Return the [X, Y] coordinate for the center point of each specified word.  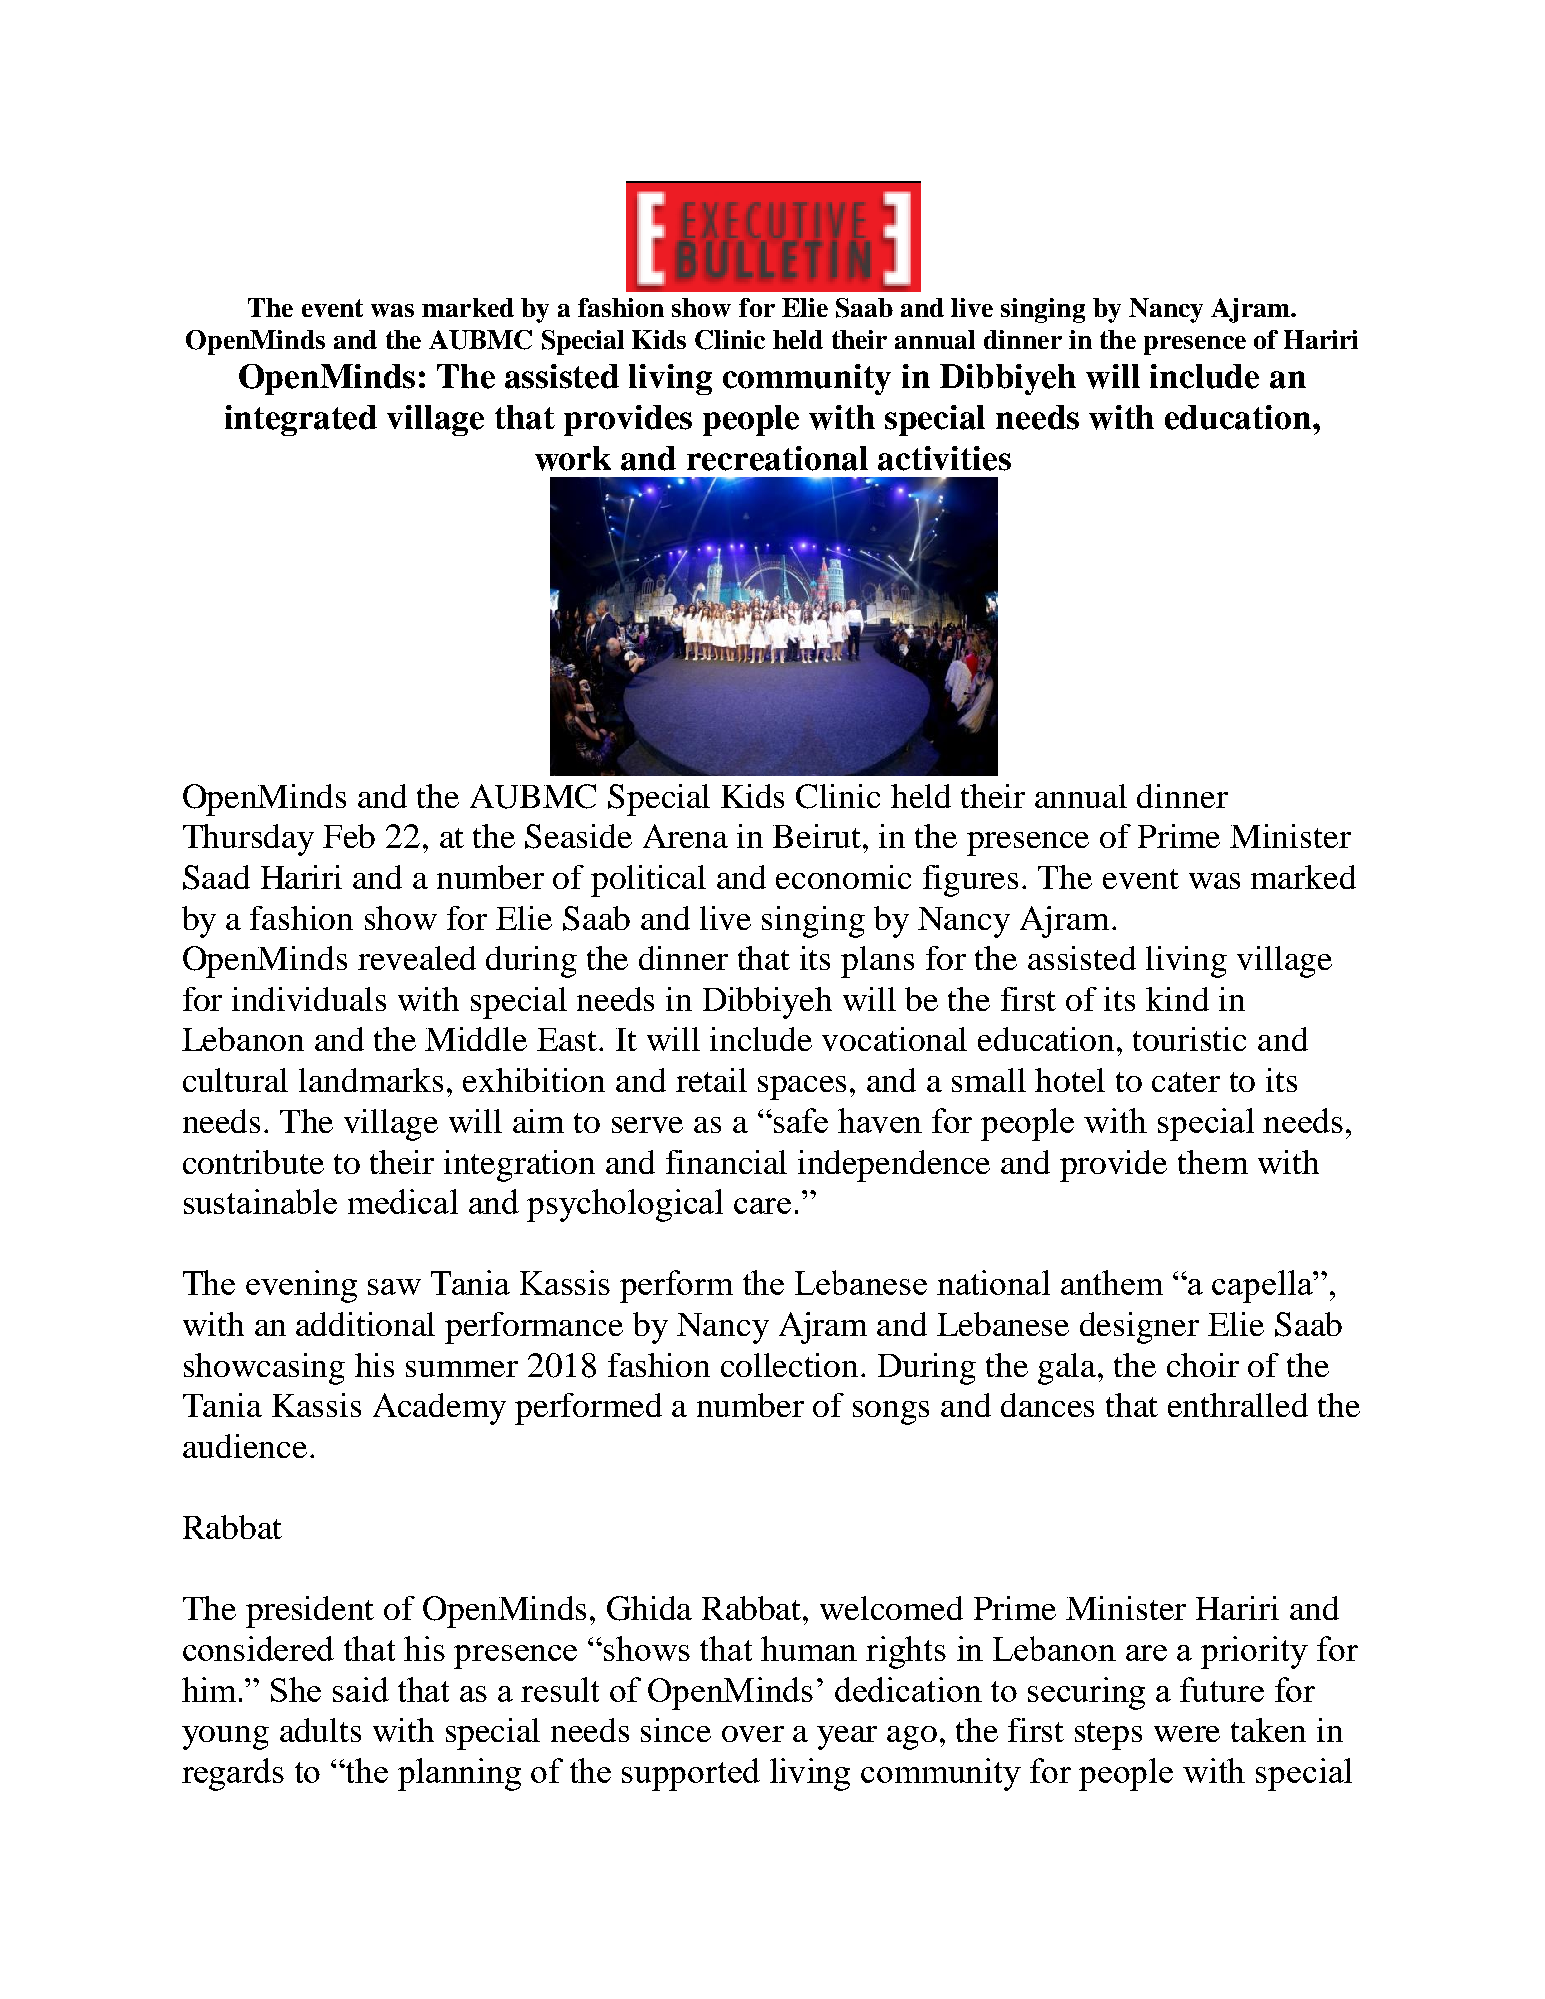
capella [1263, 1286]
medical [403, 1201]
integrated [301, 420]
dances [1047, 1405]
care [762, 1206]
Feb [349, 836]
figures [970, 881]
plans [877, 962]
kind [1177, 999]
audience [245, 1446]
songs [891, 1413]
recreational [777, 458]
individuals [309, 999]
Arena [685, 836]
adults [320, 1730]
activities [944, 458]
